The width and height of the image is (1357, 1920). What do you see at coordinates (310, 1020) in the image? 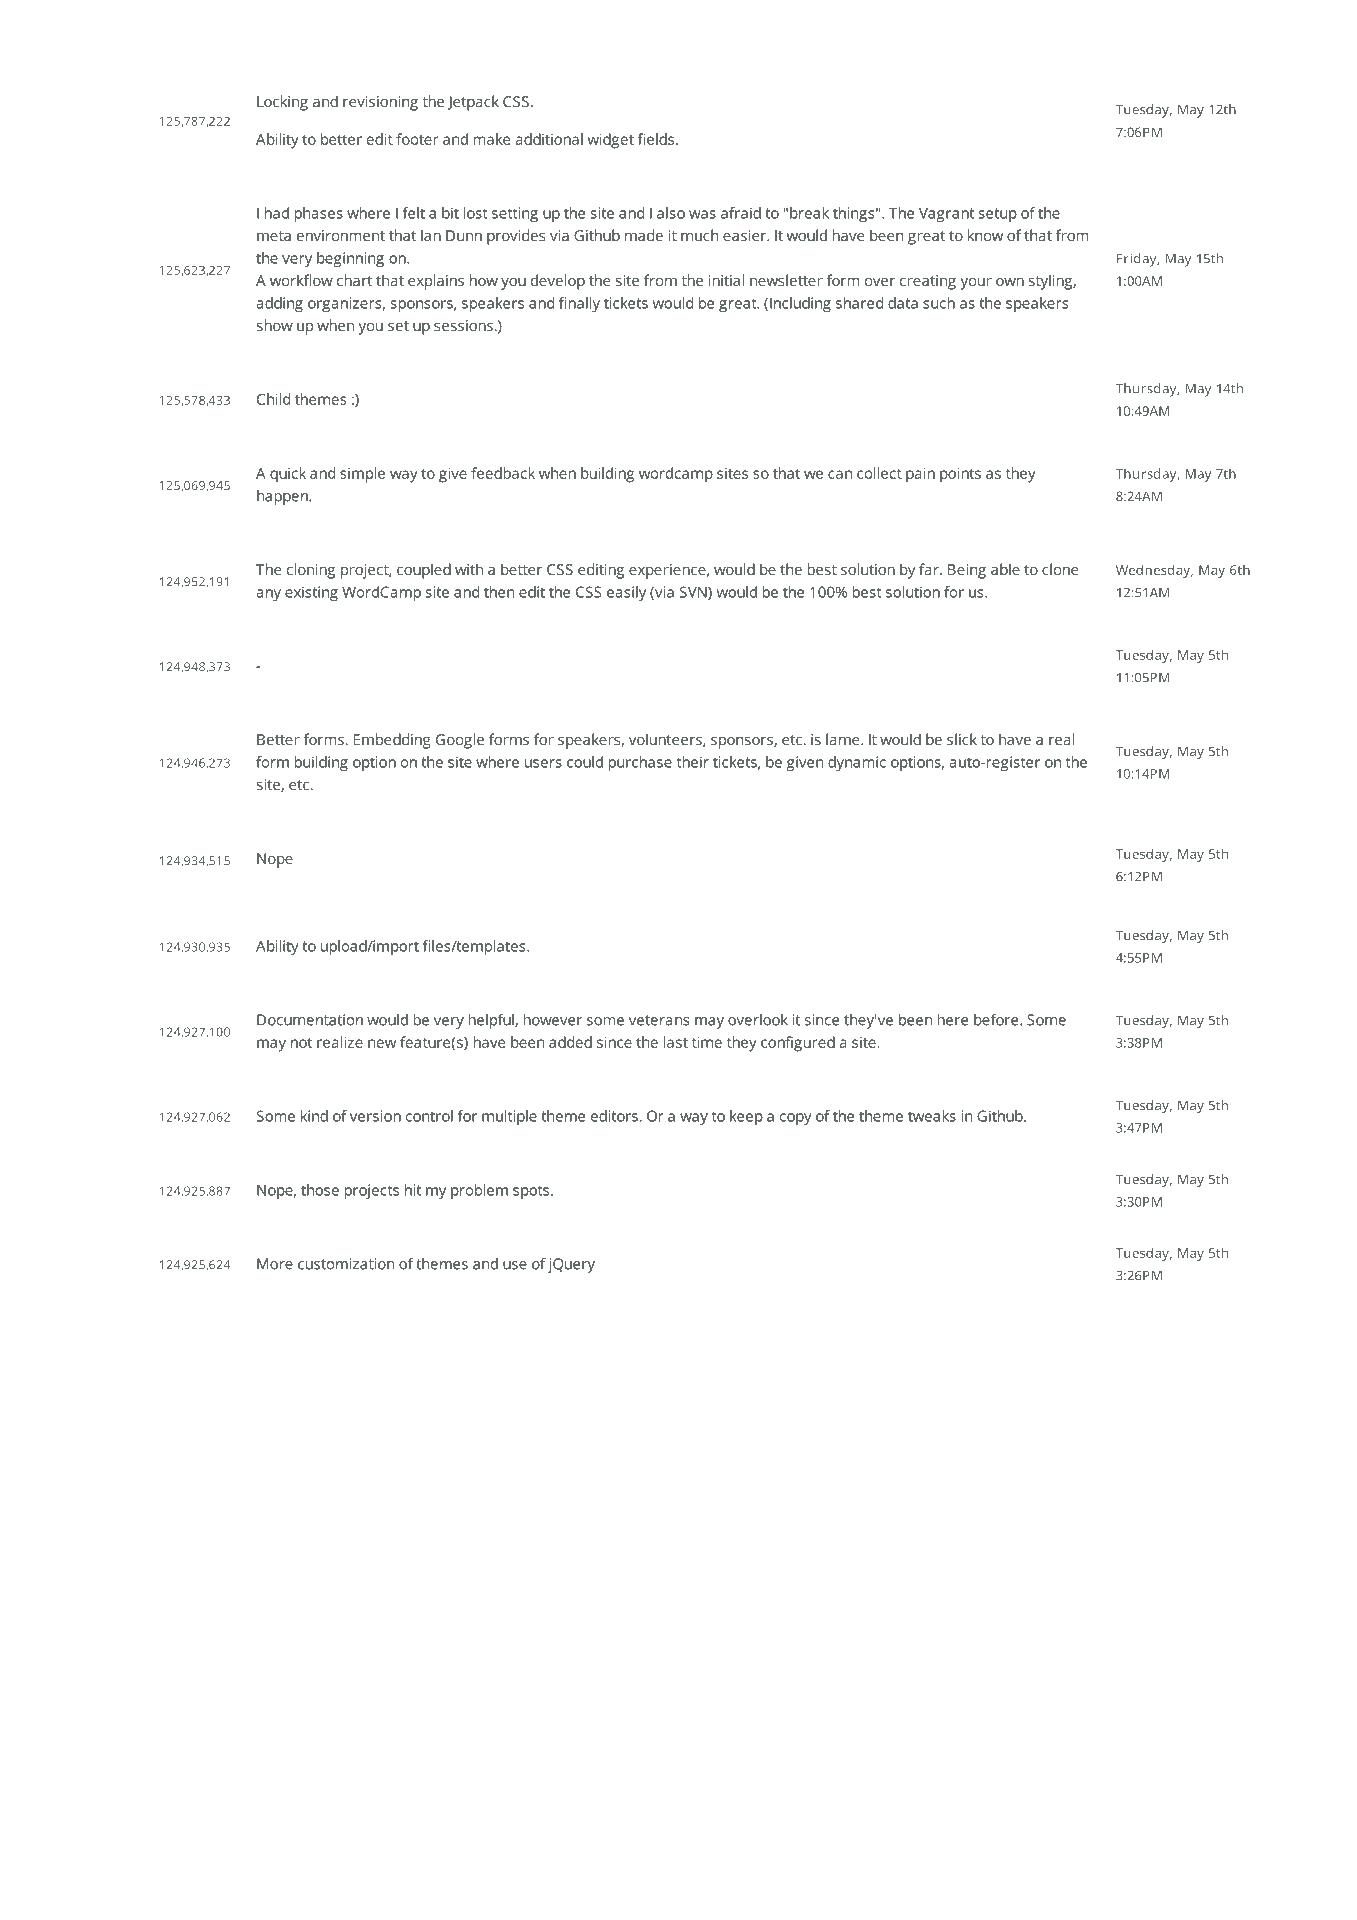
I see `Documentation` at bounding box center [310, 1020].
